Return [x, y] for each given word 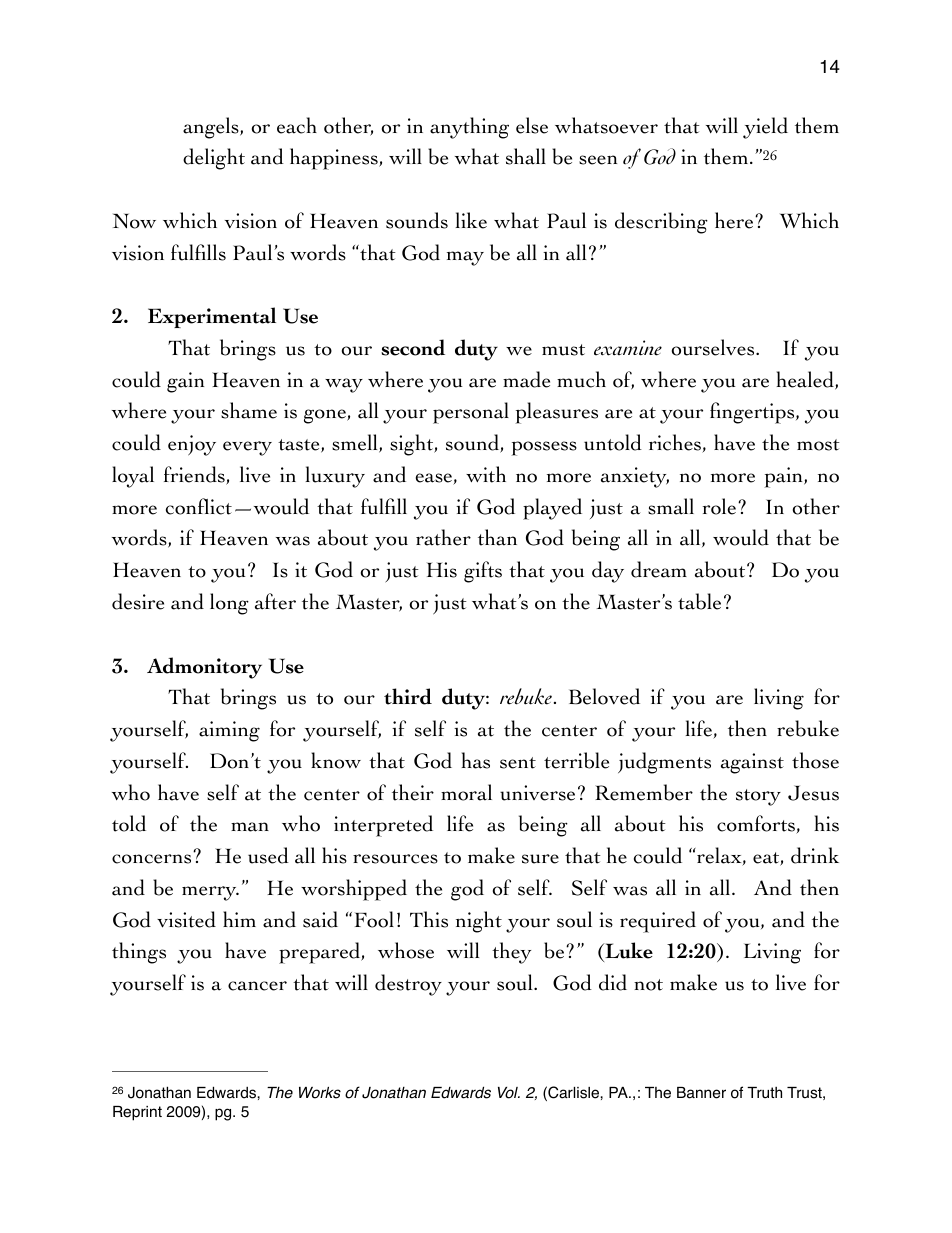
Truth [764, 1092]
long [229, 604]
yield [765, 128]
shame [249, 410]
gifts [483, 572]
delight [214, 159]
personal [471, 413]
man [250, 827]
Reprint [137, 1113]
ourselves [714, 347]
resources [395, 859]
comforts [757, 824]
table [699, 601]
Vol [509, 1093]
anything [469, 128]
